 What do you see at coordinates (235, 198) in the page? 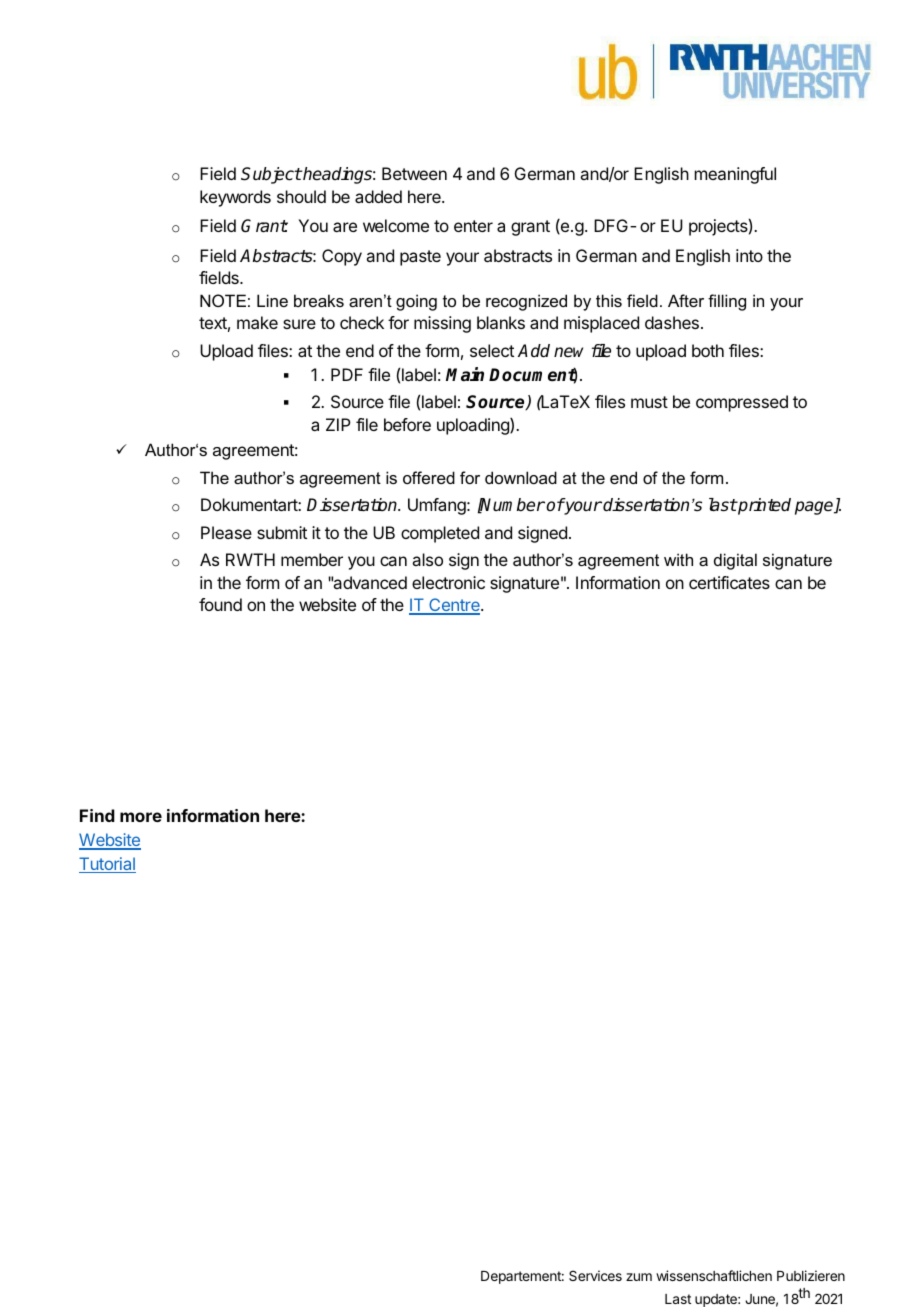
I see `keywords` at bounding box center [235, 198].
